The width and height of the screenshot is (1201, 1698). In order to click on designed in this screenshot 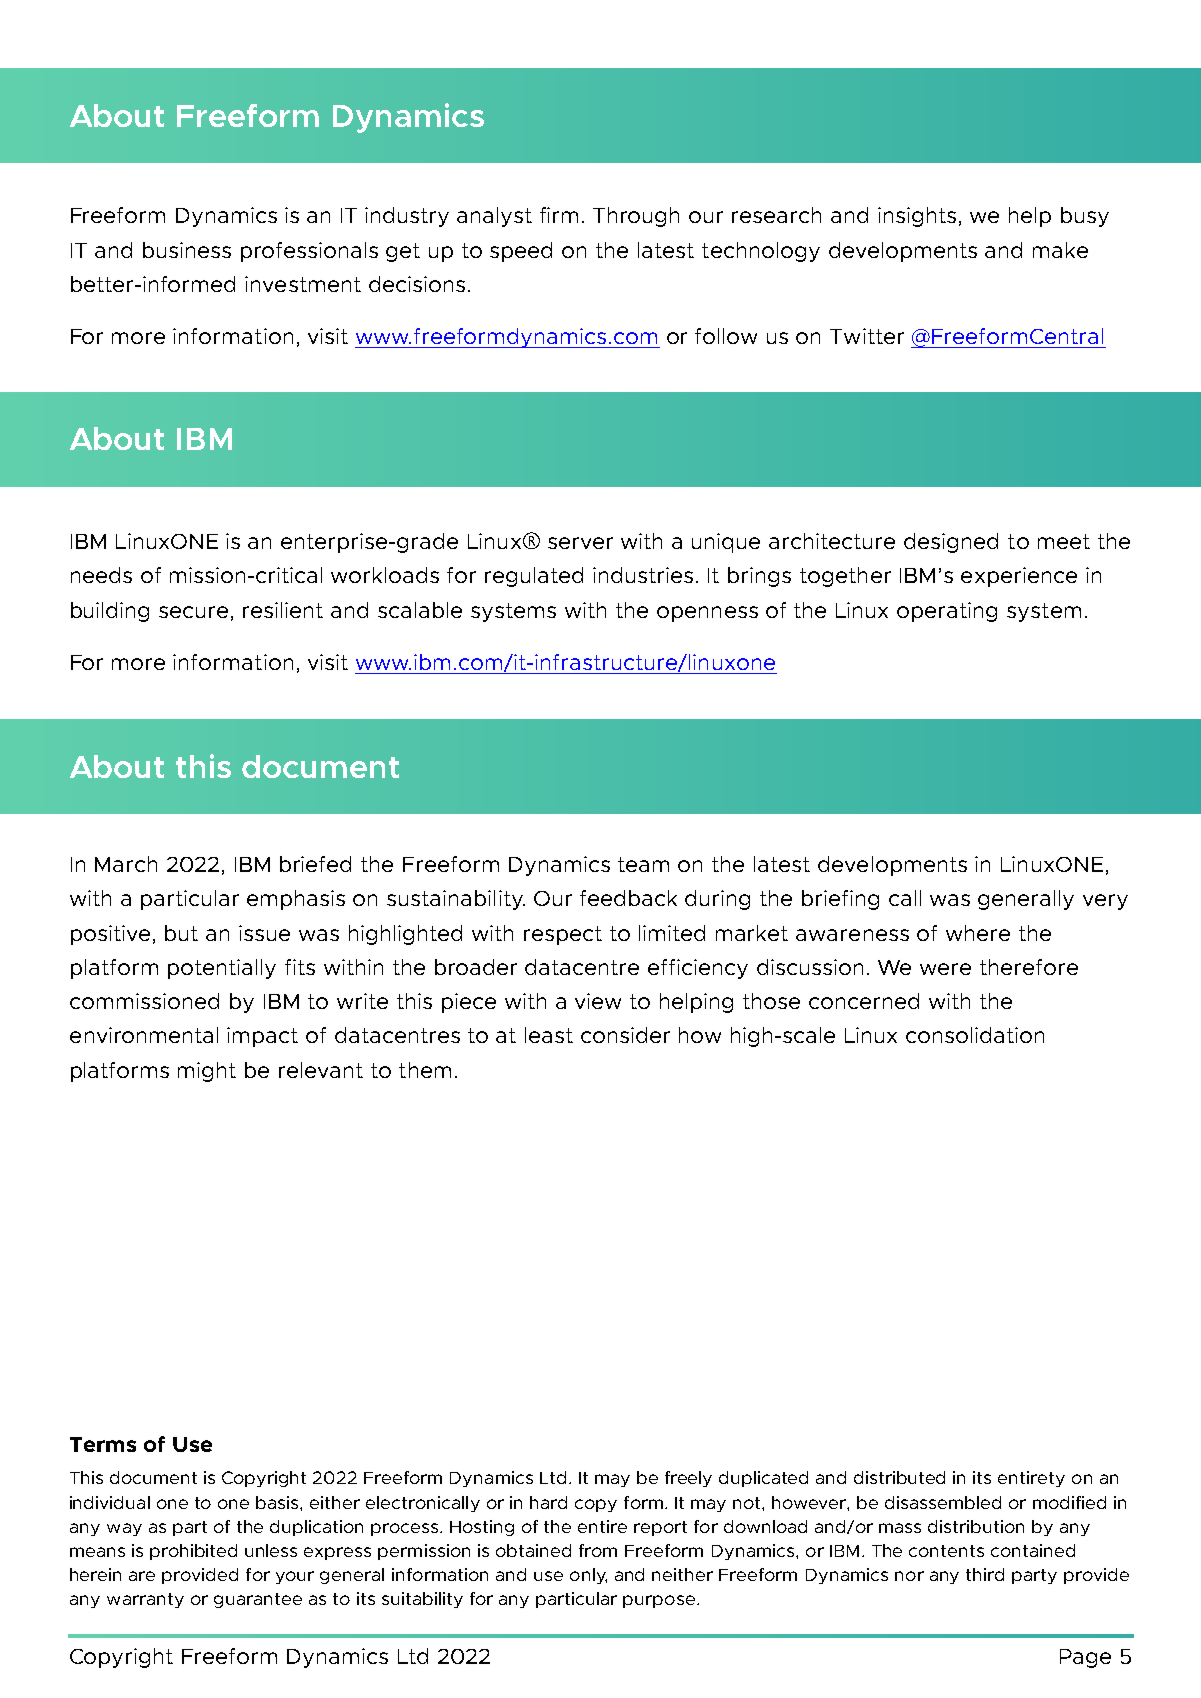, I will do `click(951, 543)`.
